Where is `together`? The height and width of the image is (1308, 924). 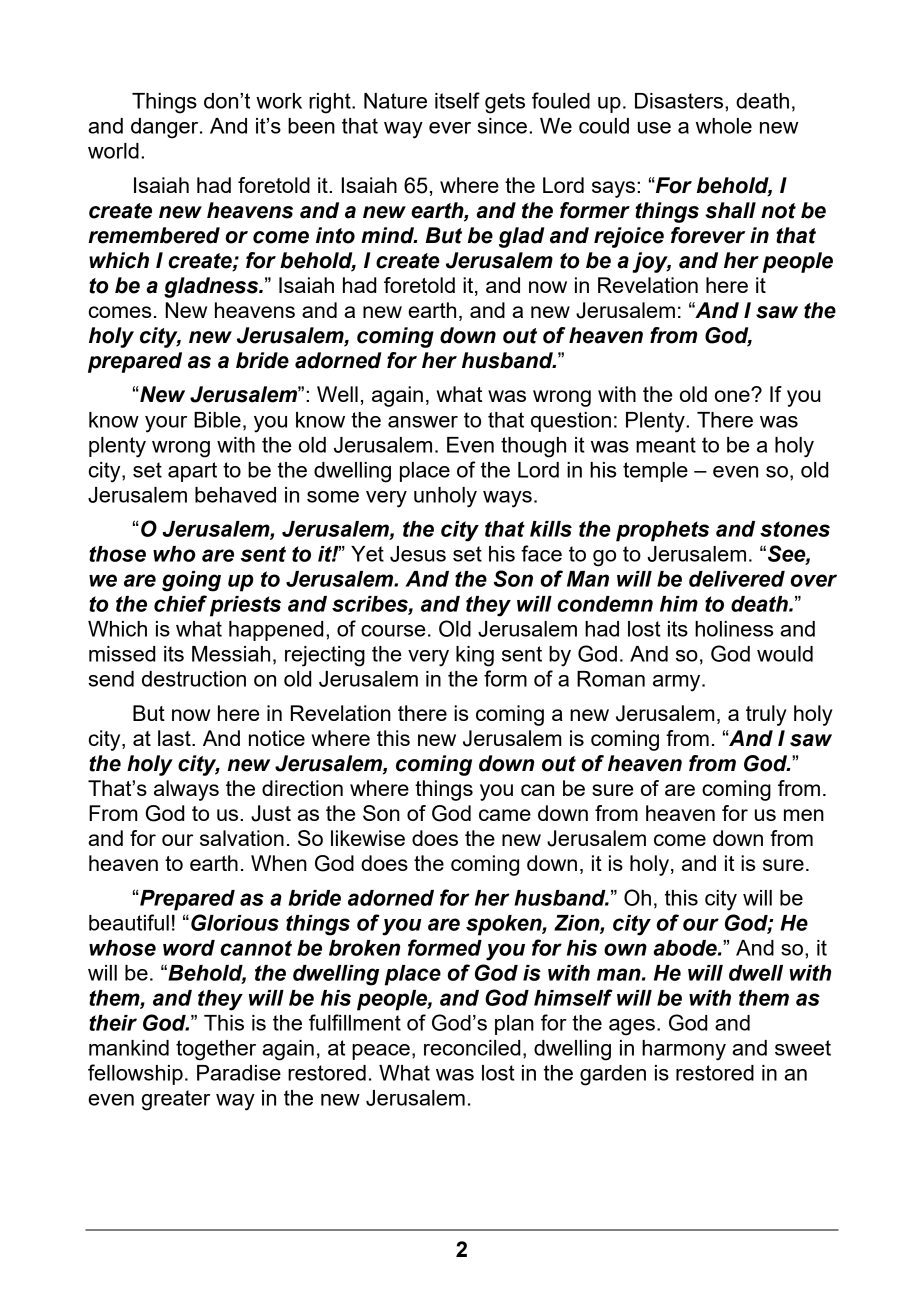 together is located at coordinates (216, 1050).
